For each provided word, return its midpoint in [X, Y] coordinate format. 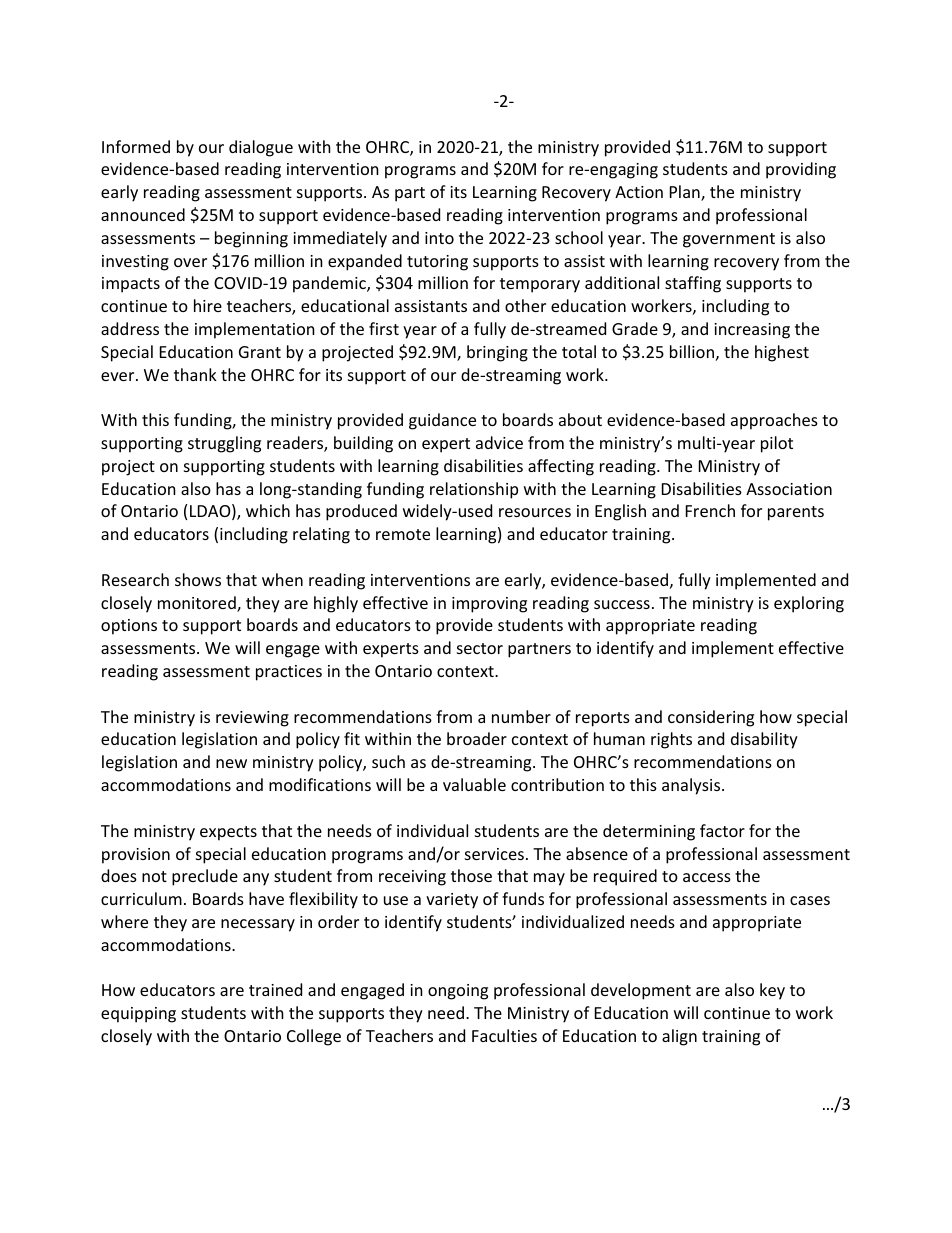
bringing [497, 353]
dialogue [261, 148]
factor [722, 830]
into [439, 238]
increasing [752, 331]
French [710, 510]
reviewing [252, 719]
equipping [138, 1015]
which [268, 510]
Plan [686, 193]
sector [480, 648]
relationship [474, 490]
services [494, 854]
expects [228, 833]
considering [711, 718]
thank [195, 374]
